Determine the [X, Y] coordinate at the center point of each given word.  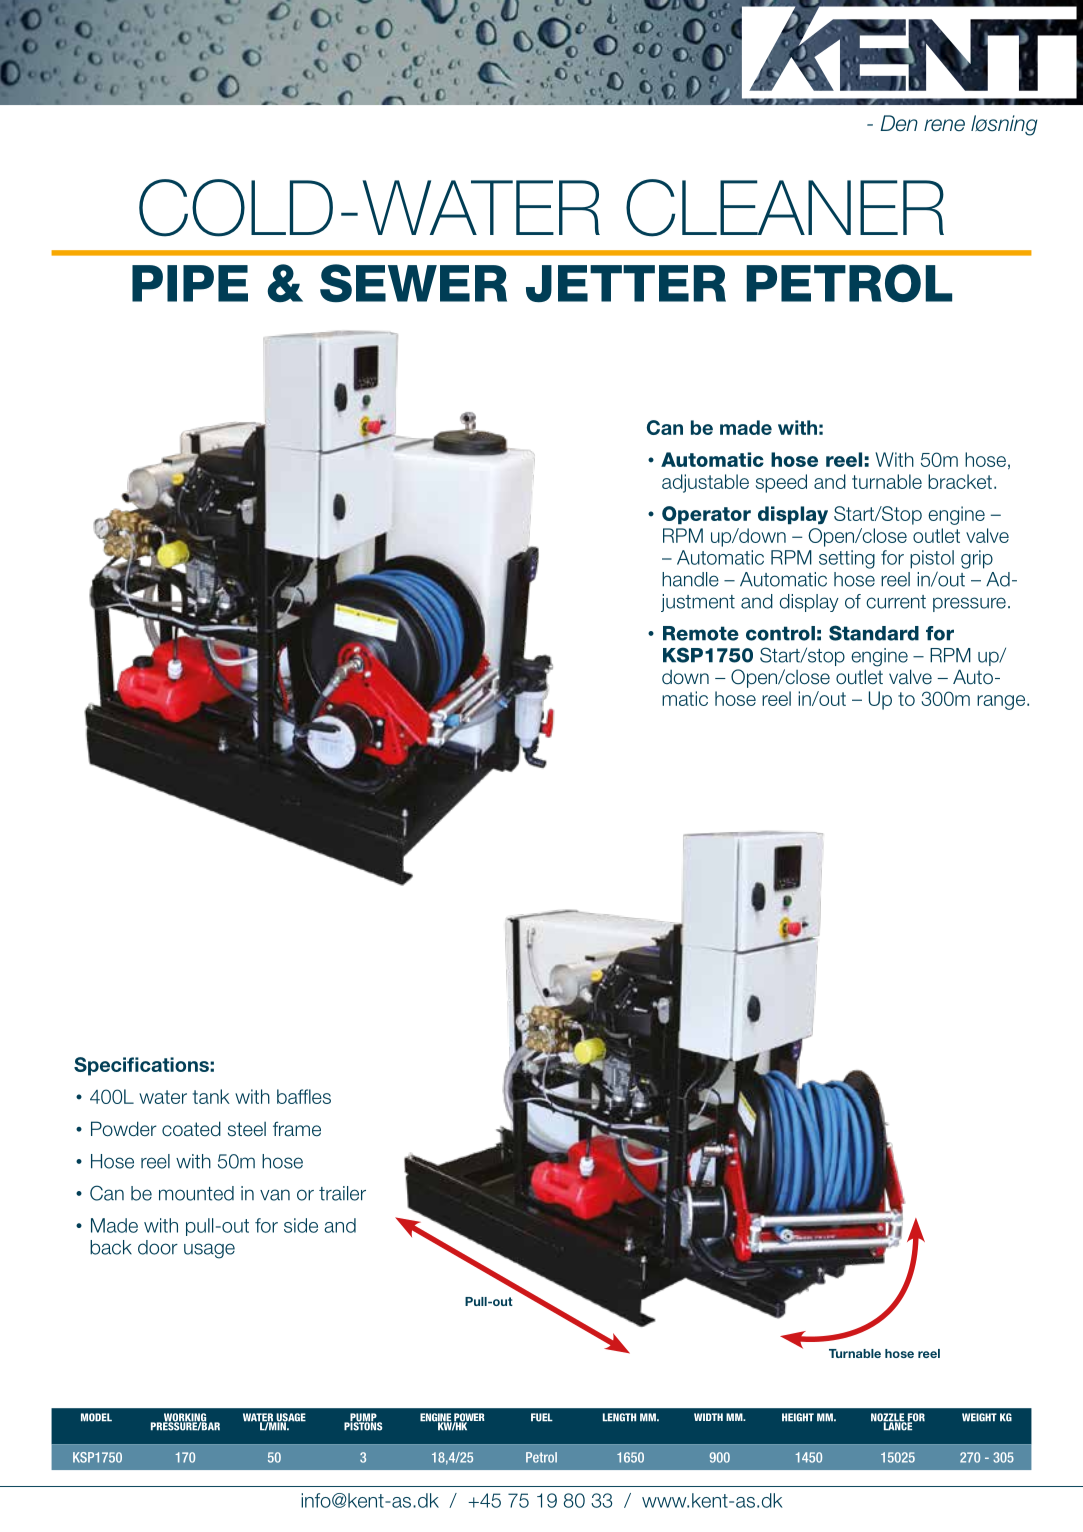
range [1002, 702]
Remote [701, 633]
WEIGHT [979, 1417]
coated [191, 1129]
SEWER [413, 283]
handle [690, 579]
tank [211, 1096]
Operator [706, 515]
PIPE [190, 283]
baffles [304, 1096]
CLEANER [785, 208]
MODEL [96, 1417]
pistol [932, 559]
